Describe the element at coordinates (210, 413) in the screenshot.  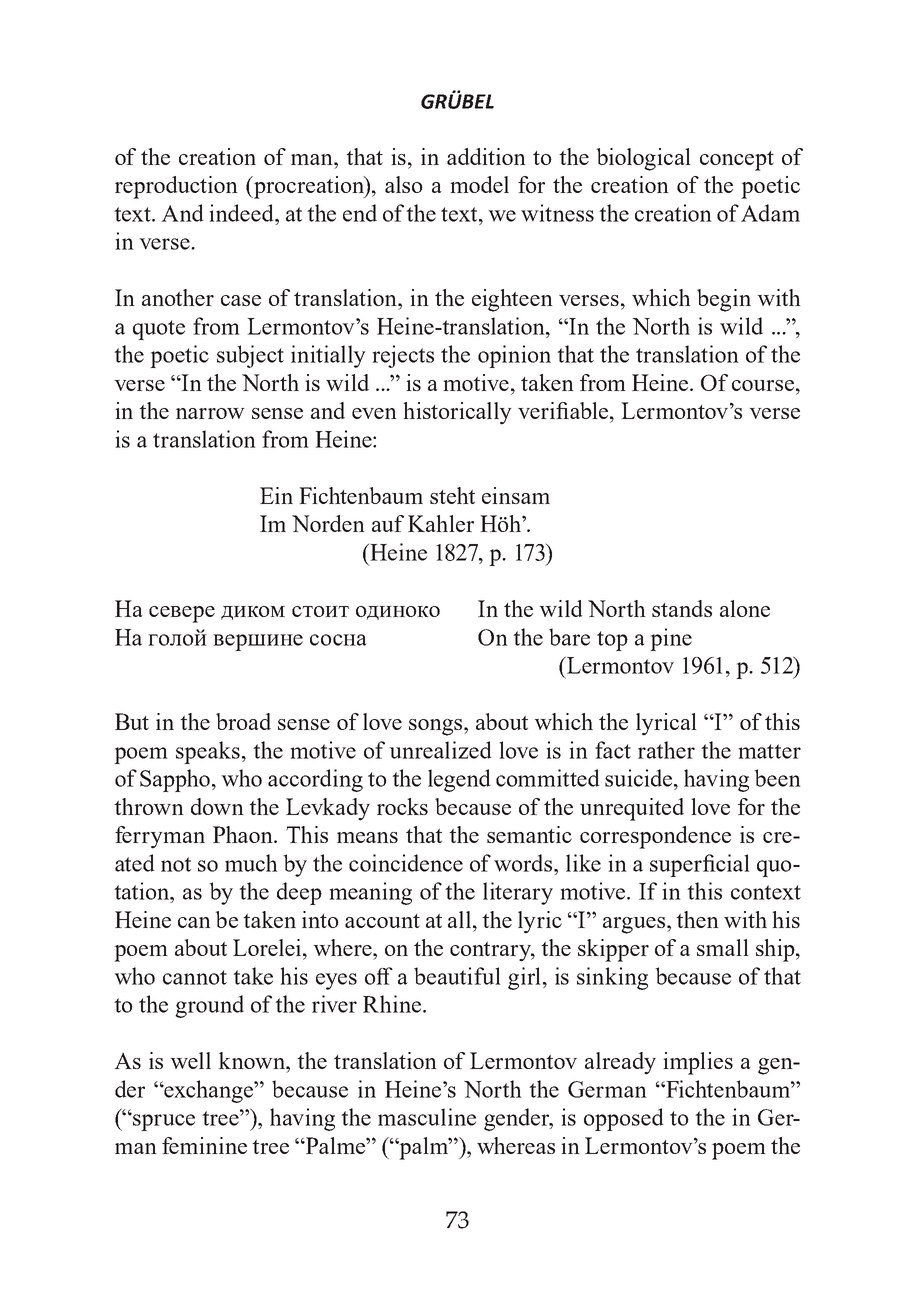
I see `narrow` at that location.
